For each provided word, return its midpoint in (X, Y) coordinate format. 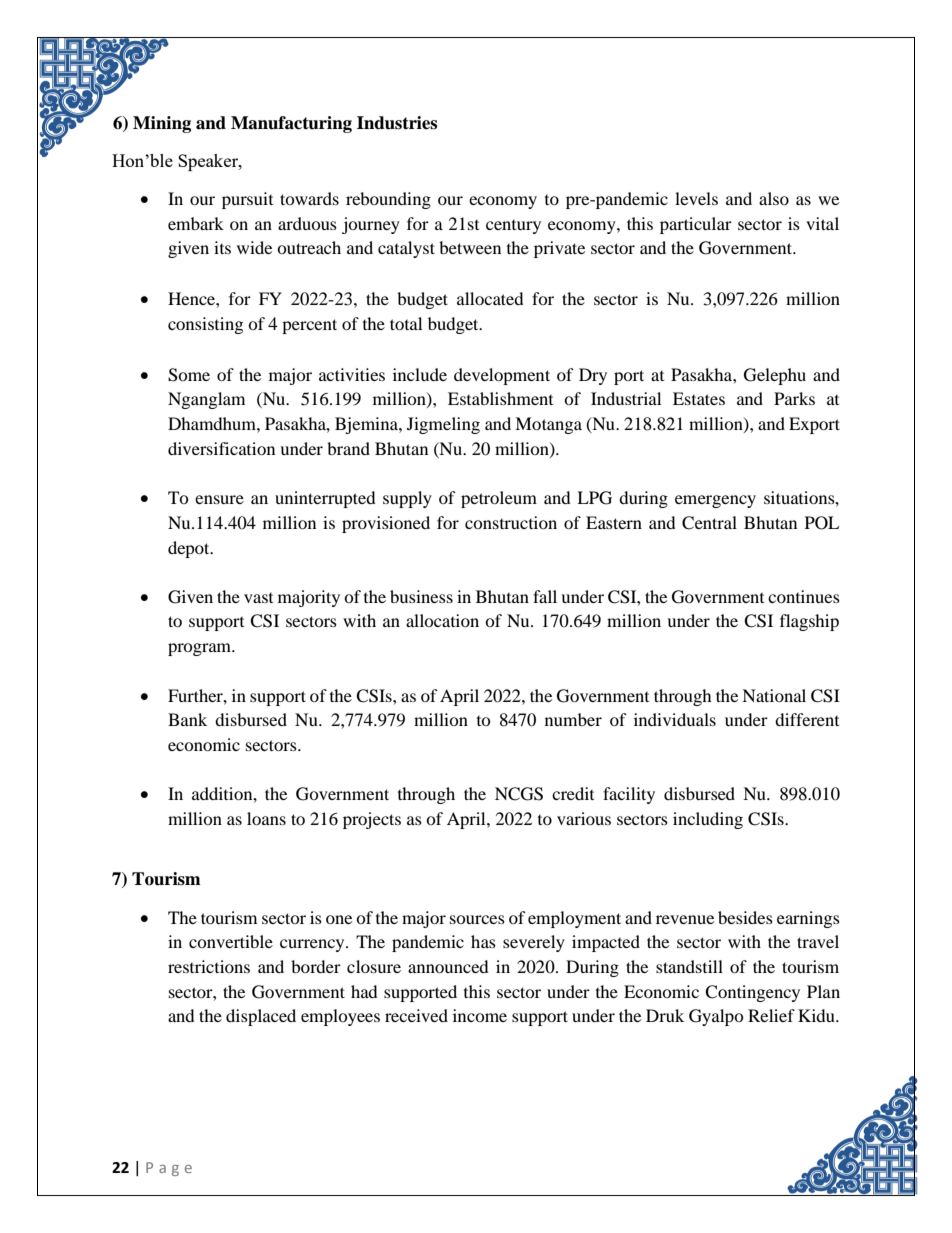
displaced (261, 1017)
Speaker (209, 162)
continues (804, 596)
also (774, 198)
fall (545, 596)
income (480, 1015)
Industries (397, 123)
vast (258, 598)
